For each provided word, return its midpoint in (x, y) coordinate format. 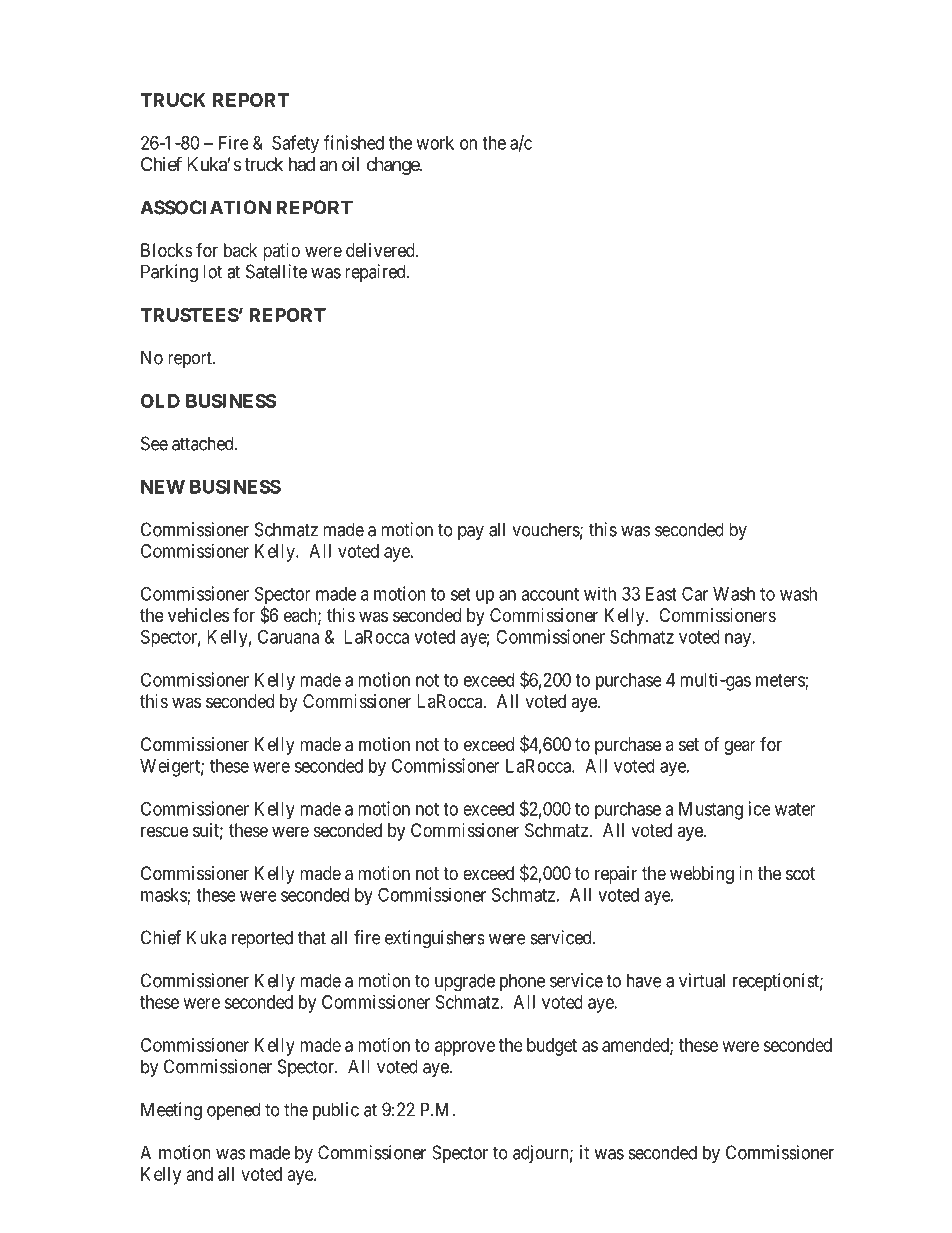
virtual (702, 980)
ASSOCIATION (205, 207)
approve (465, 1048)
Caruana (288, 636)
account (550, 594)
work (435, 143)
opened (233, 1111)
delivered (381, 250)
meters (781, 681)
